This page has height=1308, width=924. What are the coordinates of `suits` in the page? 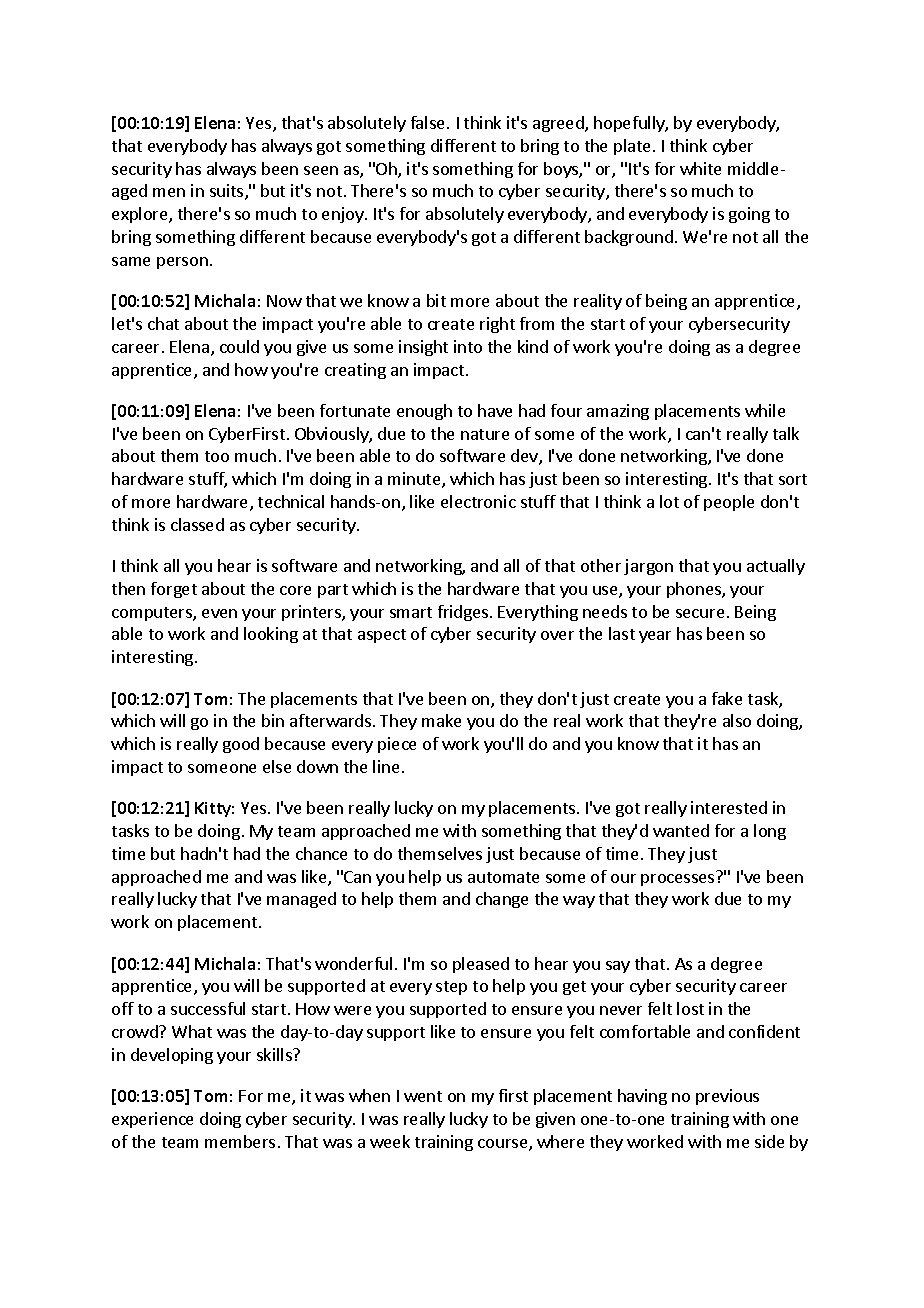 It's located at (228, 192).
